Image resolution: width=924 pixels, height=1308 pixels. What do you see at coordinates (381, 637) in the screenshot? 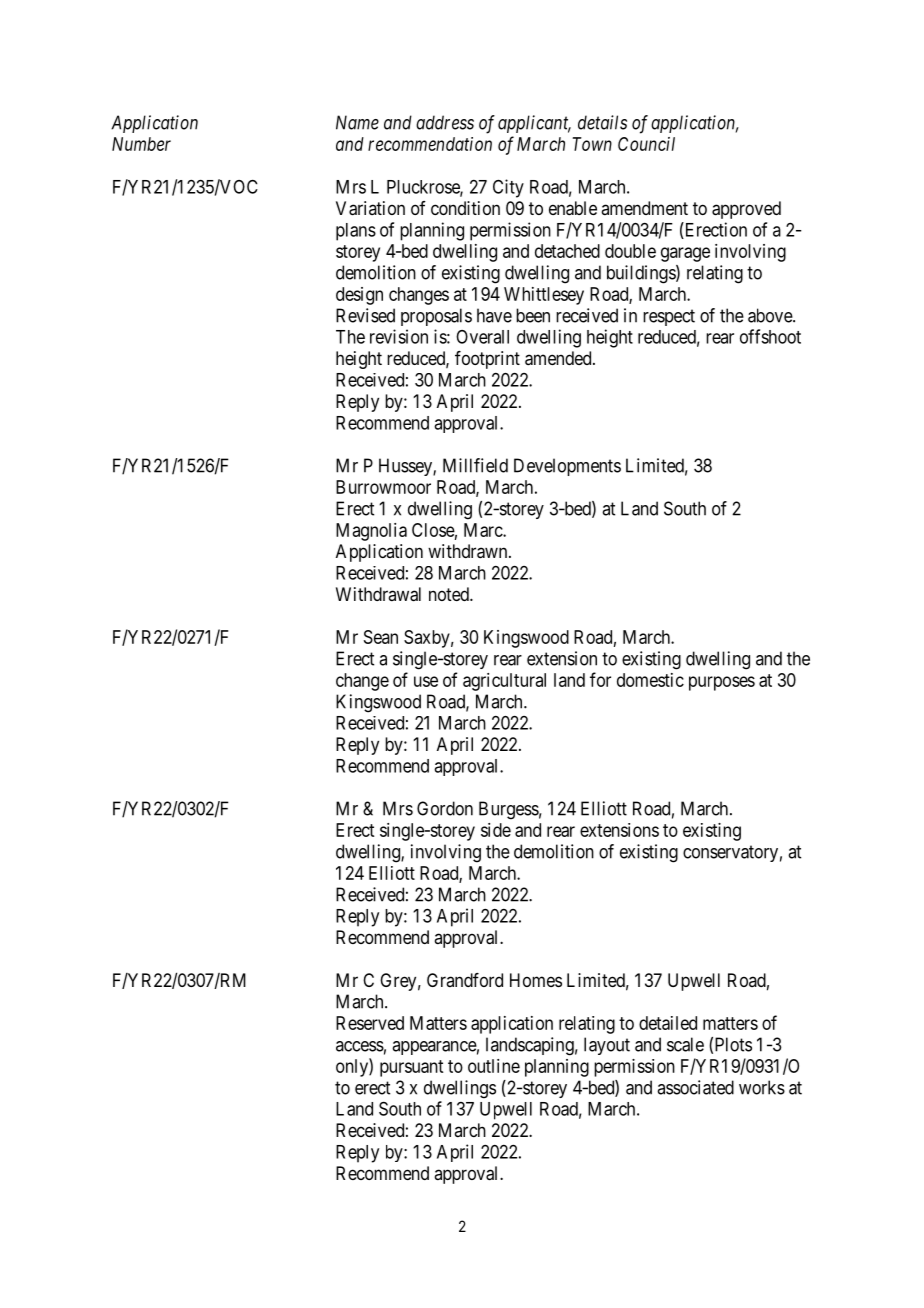
I see `Sean` at bounding box center [381, 637].
